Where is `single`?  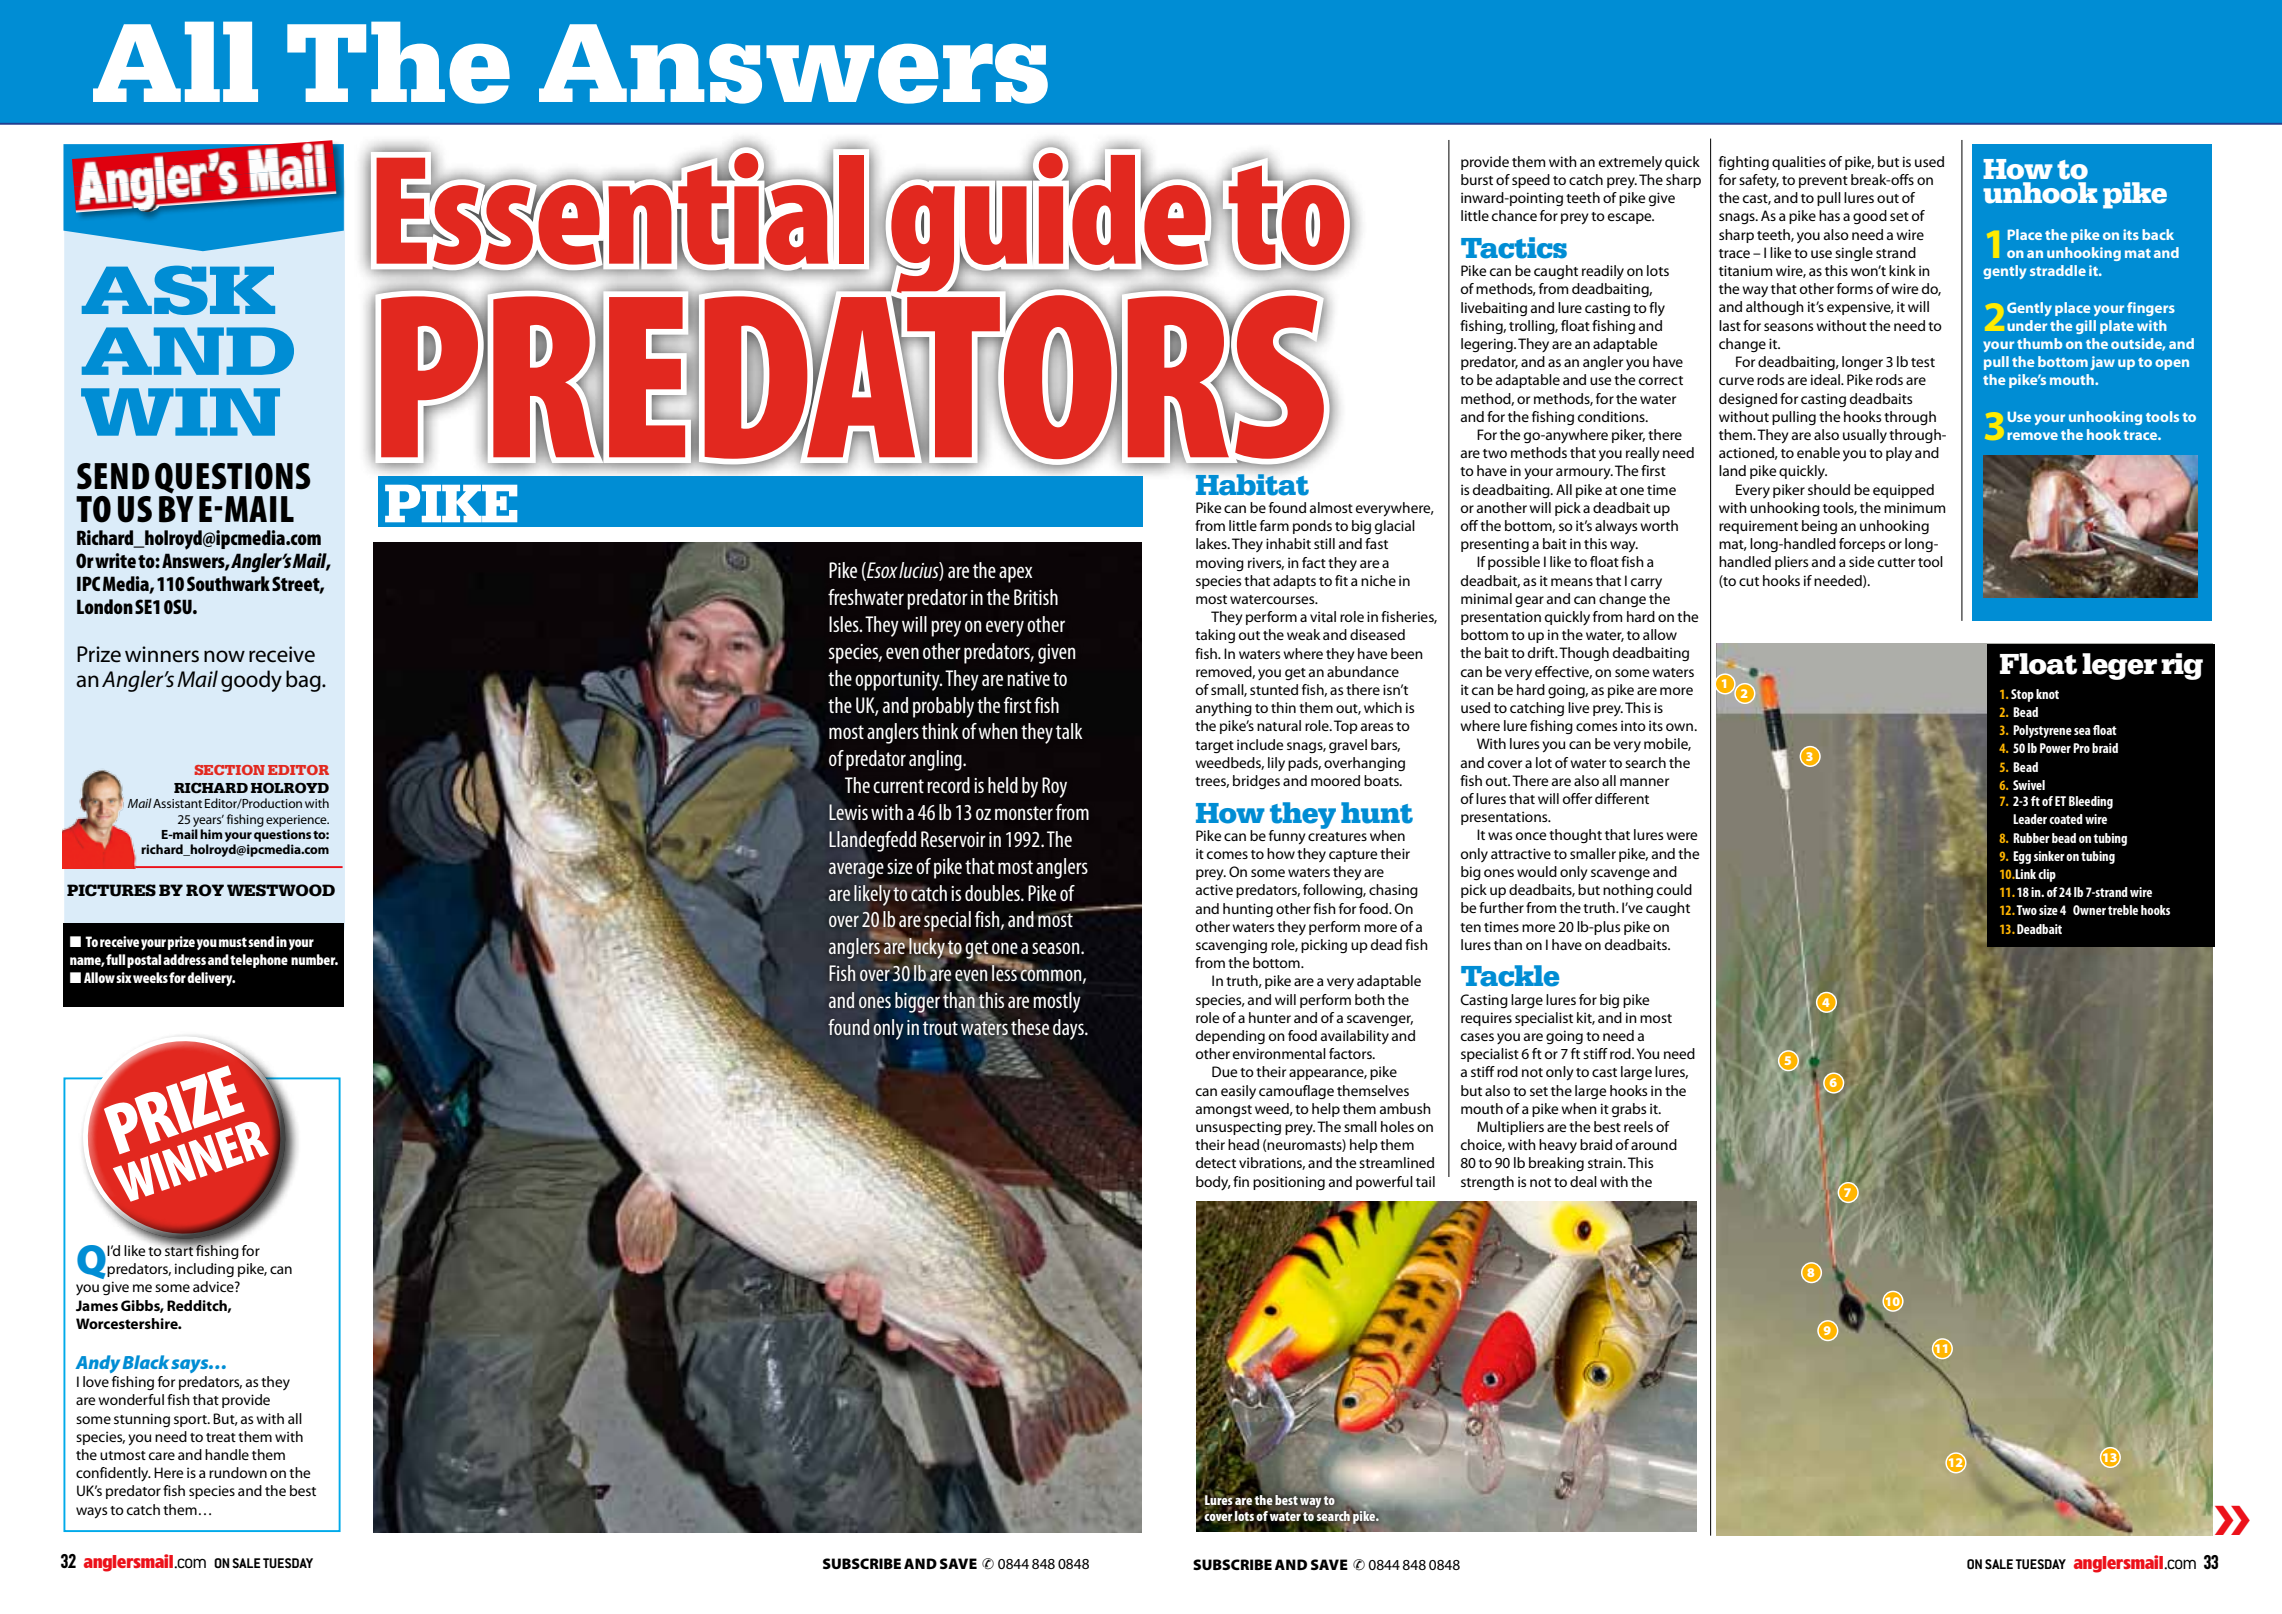 single is located at coordinates (1854, 254).
